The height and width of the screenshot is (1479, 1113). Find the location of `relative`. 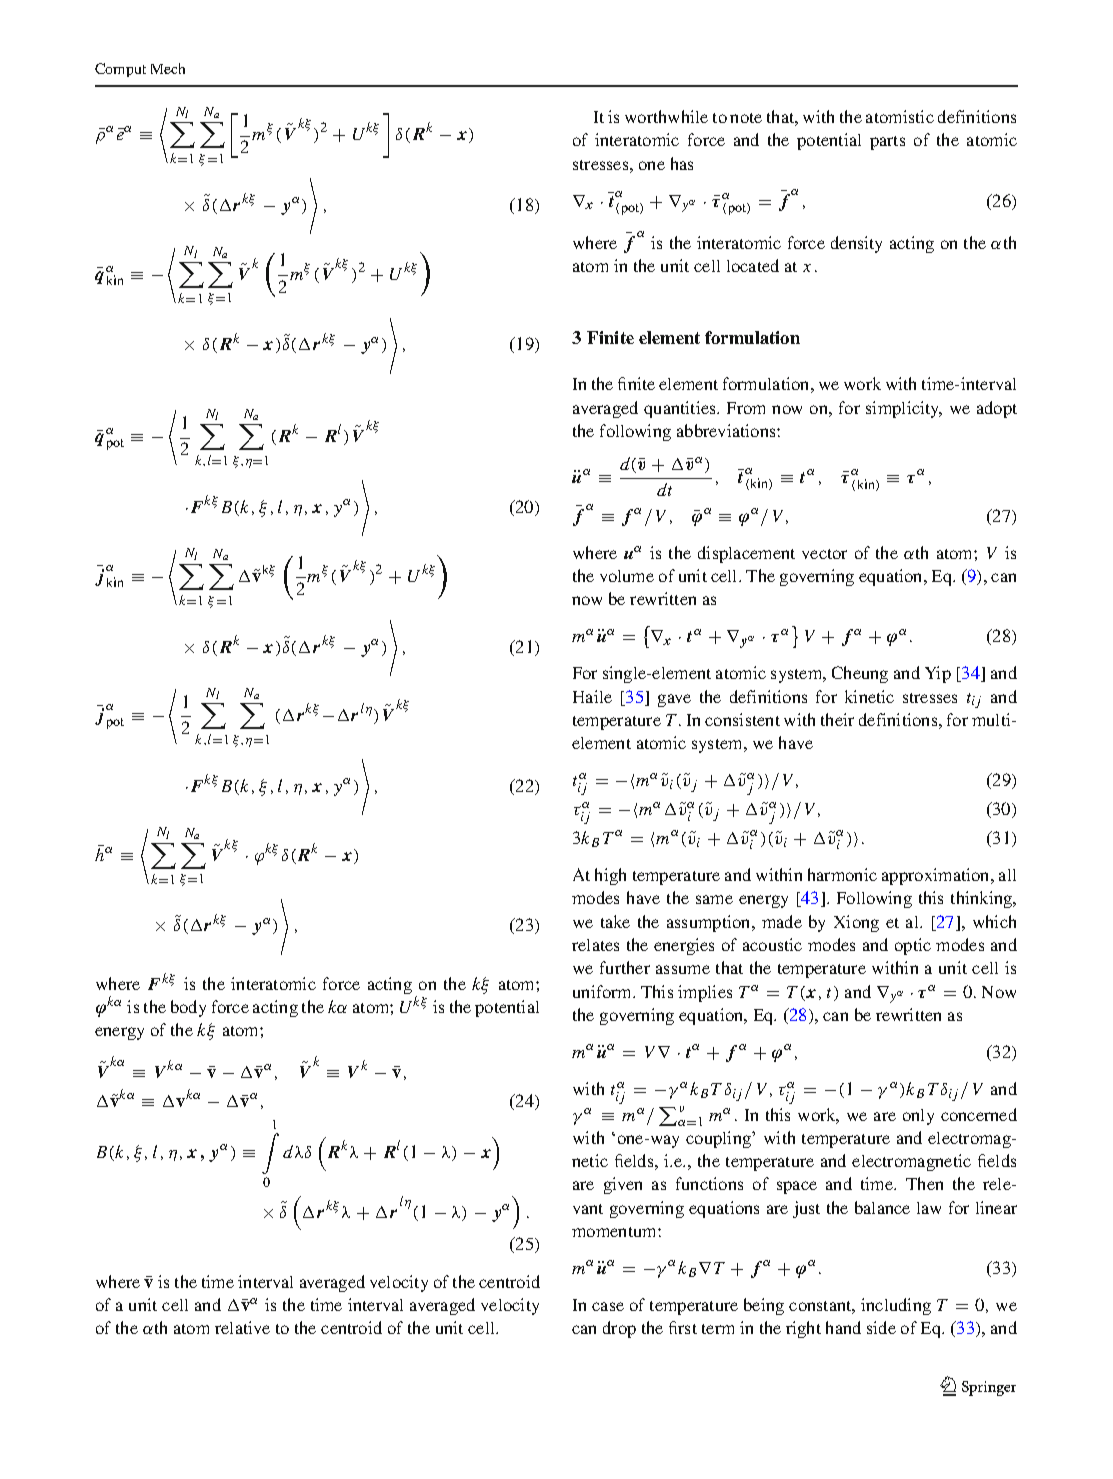

relative is located at coordinates (242, 1327).
